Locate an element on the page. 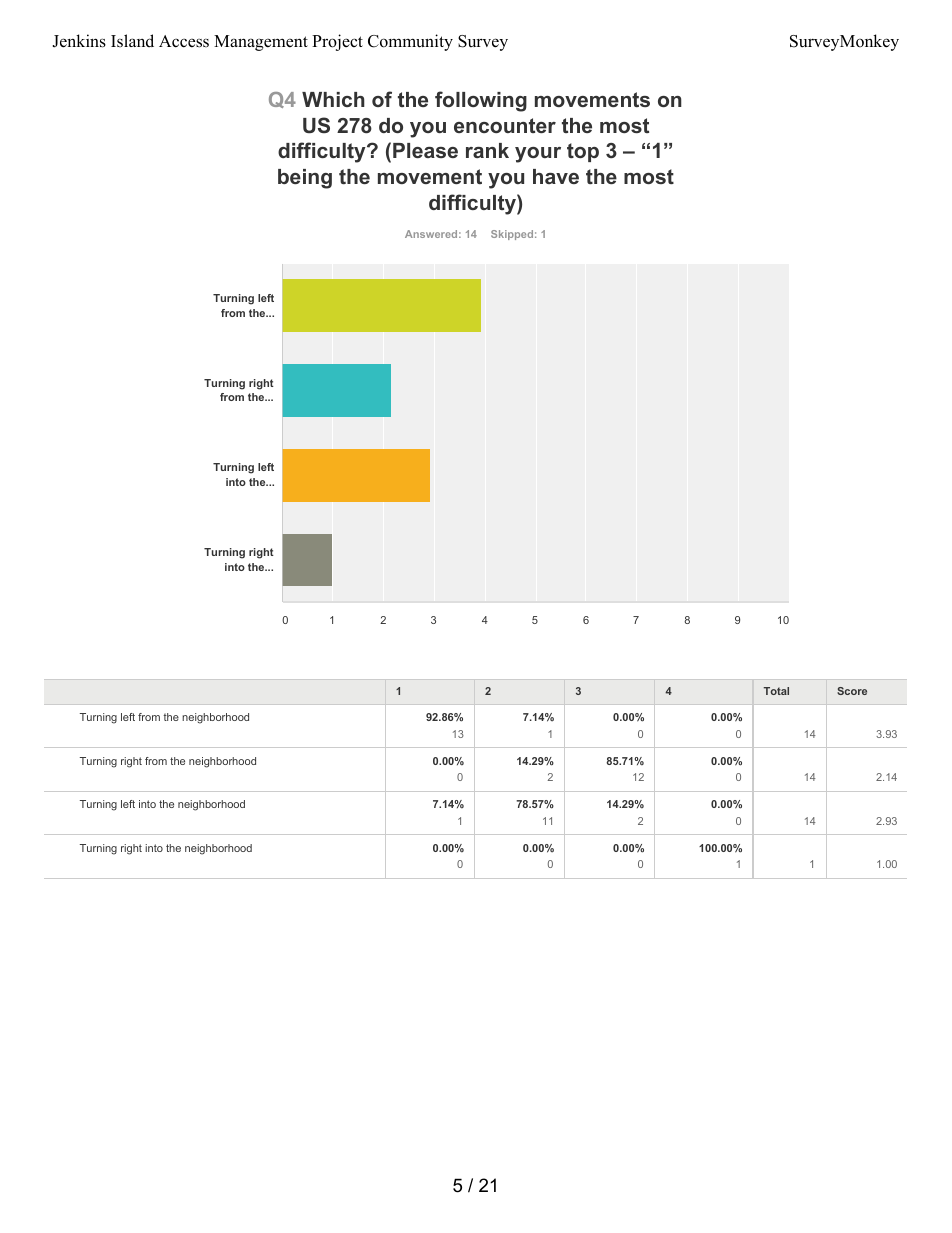  your is located at coordinates (538, 155).
